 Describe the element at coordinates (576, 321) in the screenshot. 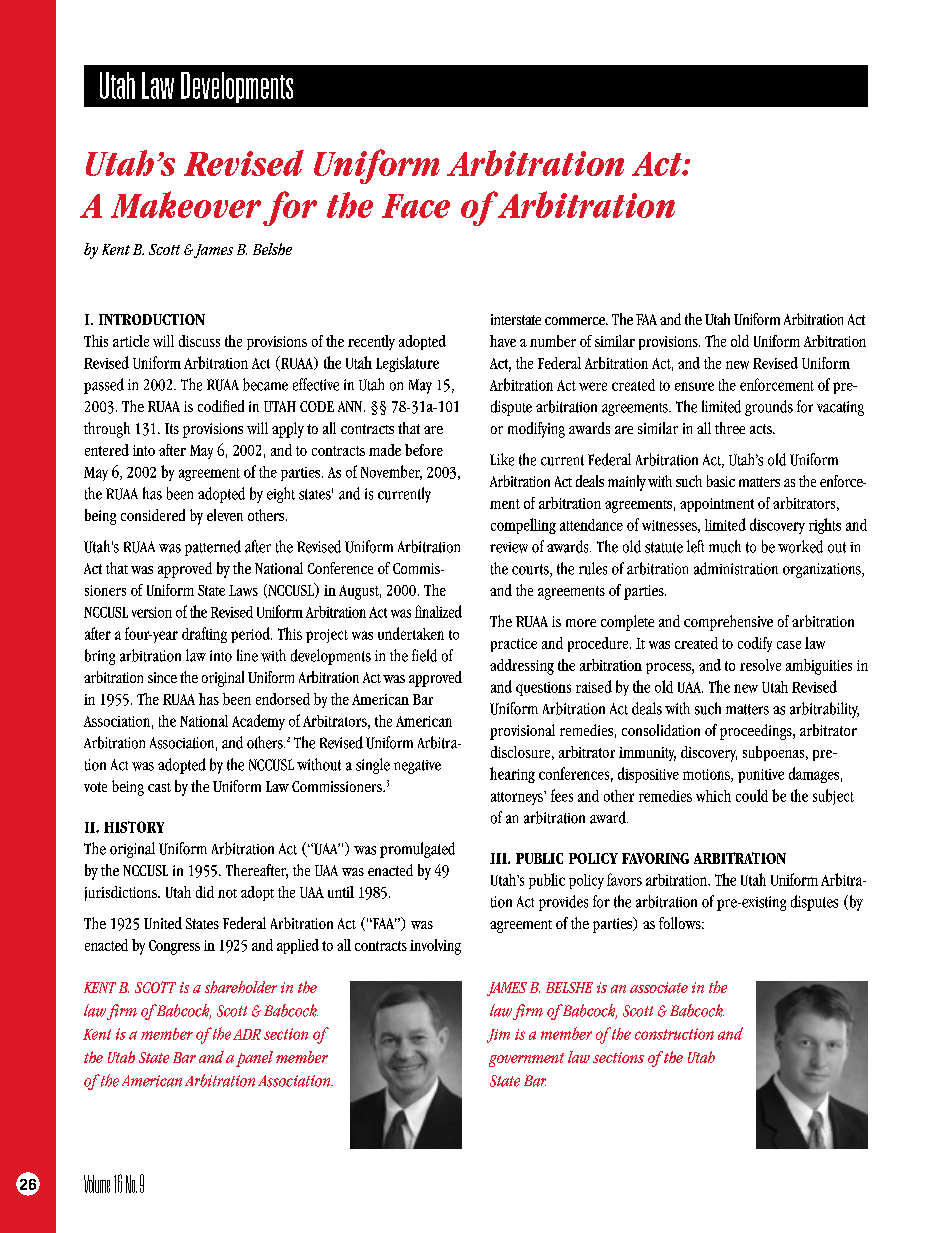

I see `commerce` at that location.
